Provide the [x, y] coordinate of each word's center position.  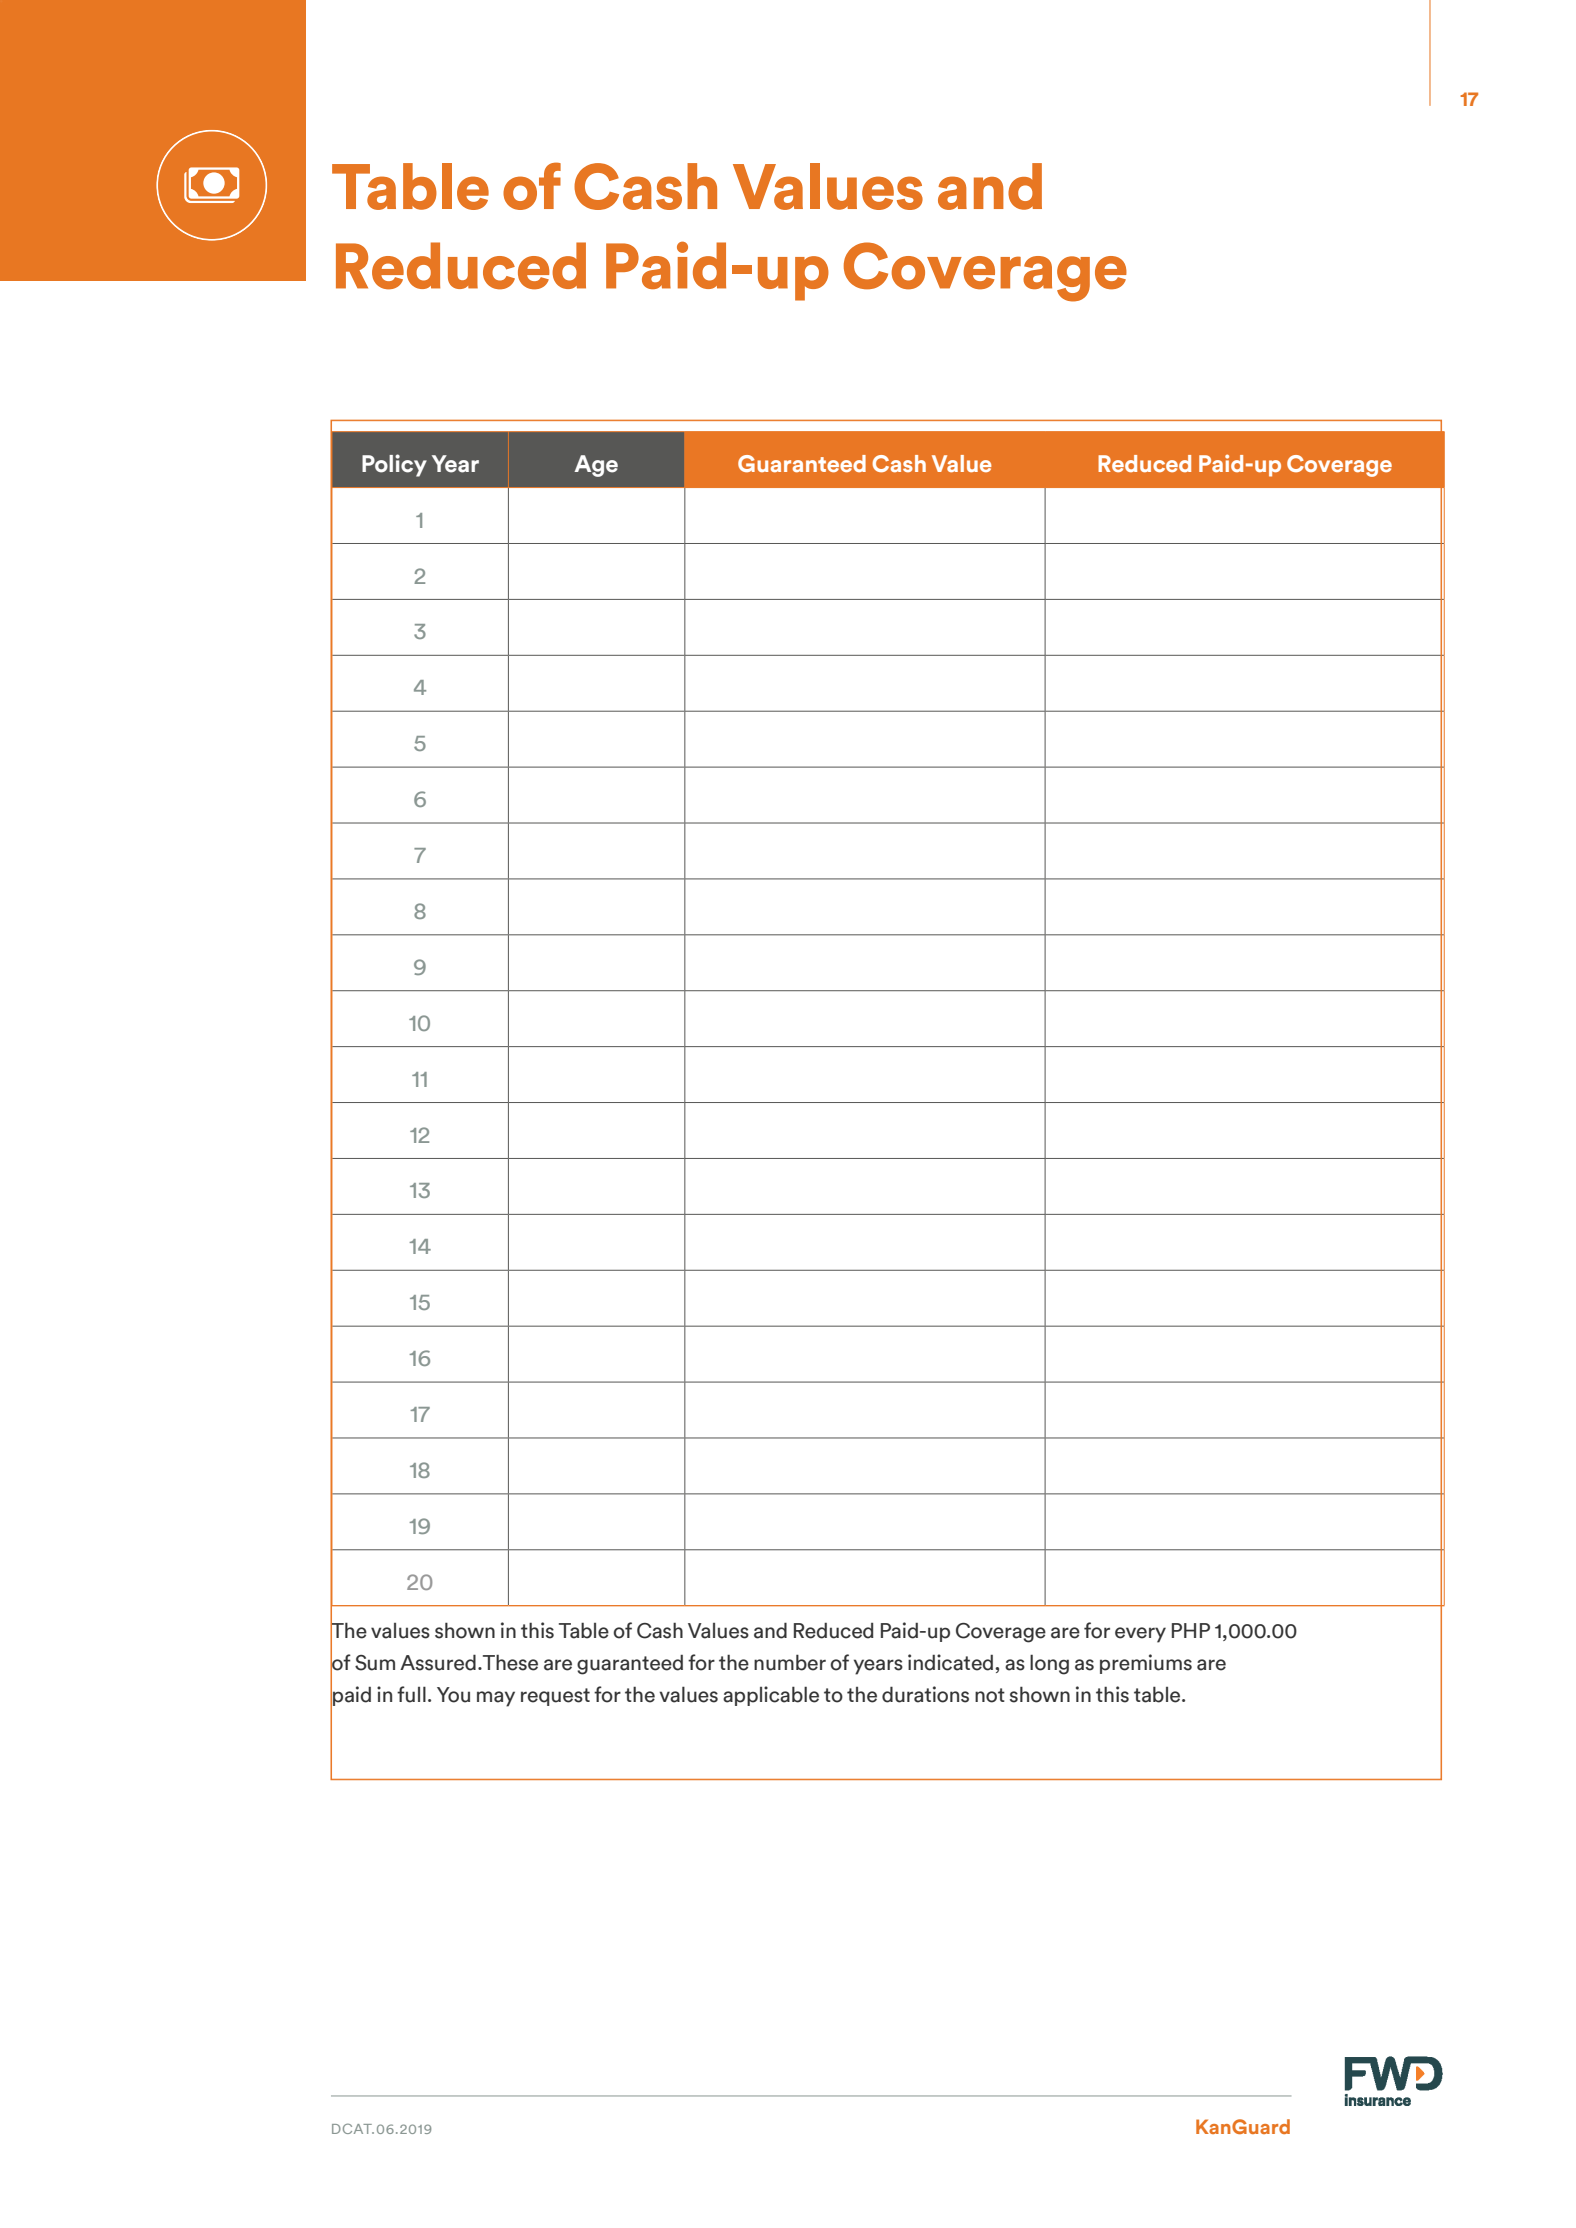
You [453, 1695]
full [411, 1694]
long [1049, 1664]
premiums [1146, 1664]
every [1140, 1635]
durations [925, 1694]
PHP [1191, 1630]
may [496, 1699]
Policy [394, 465]
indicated [952, 1662]
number [790, 1662]
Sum [375, 1663]
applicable [771, 1696]
